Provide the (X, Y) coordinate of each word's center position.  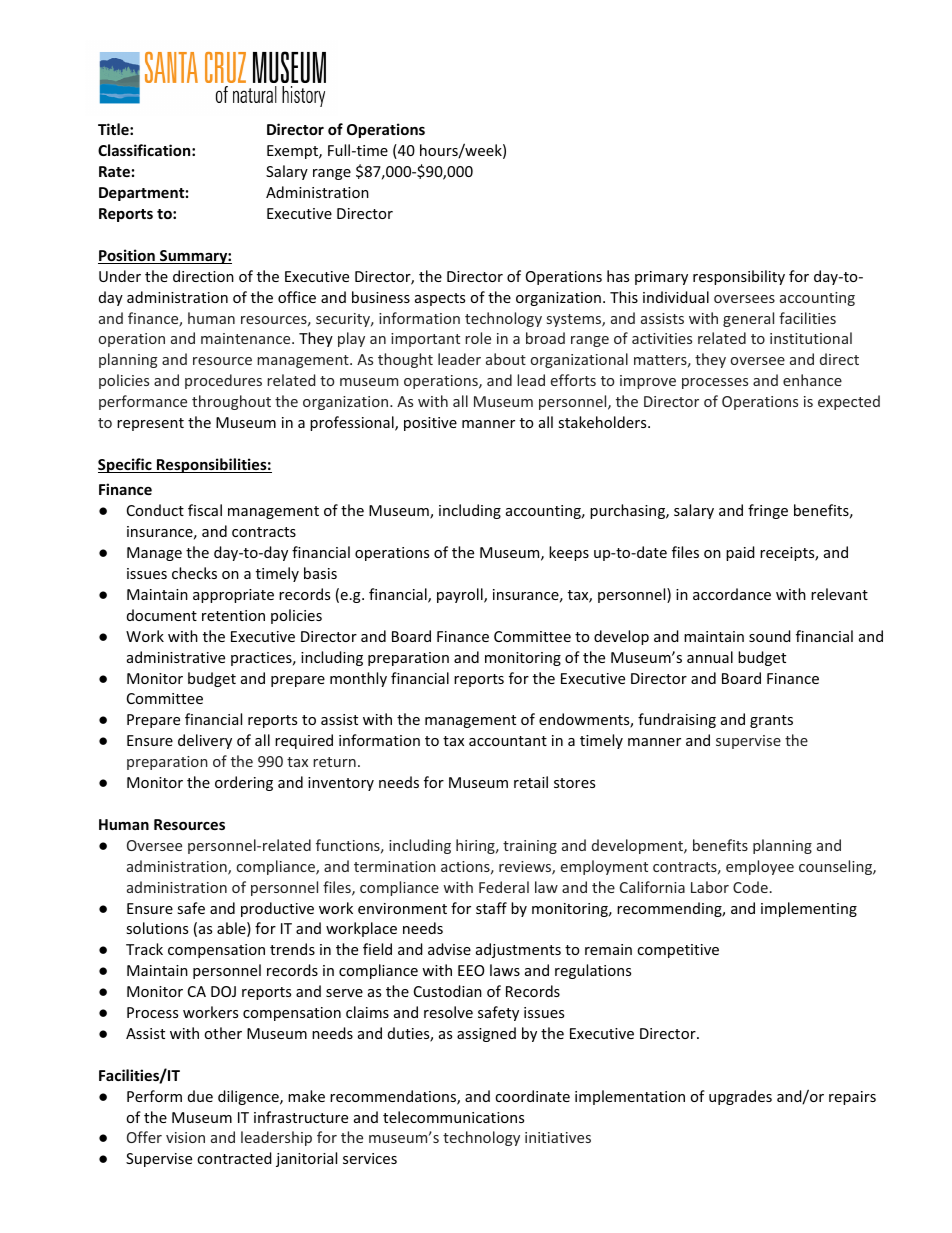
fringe (768, 511)
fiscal (205, 510)
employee (760, 867)
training (530, 847)
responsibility (739, 277)
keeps (569, 553)
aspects (440, 299)
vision (185, 1137)
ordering (244, 783)
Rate (114, 171)
